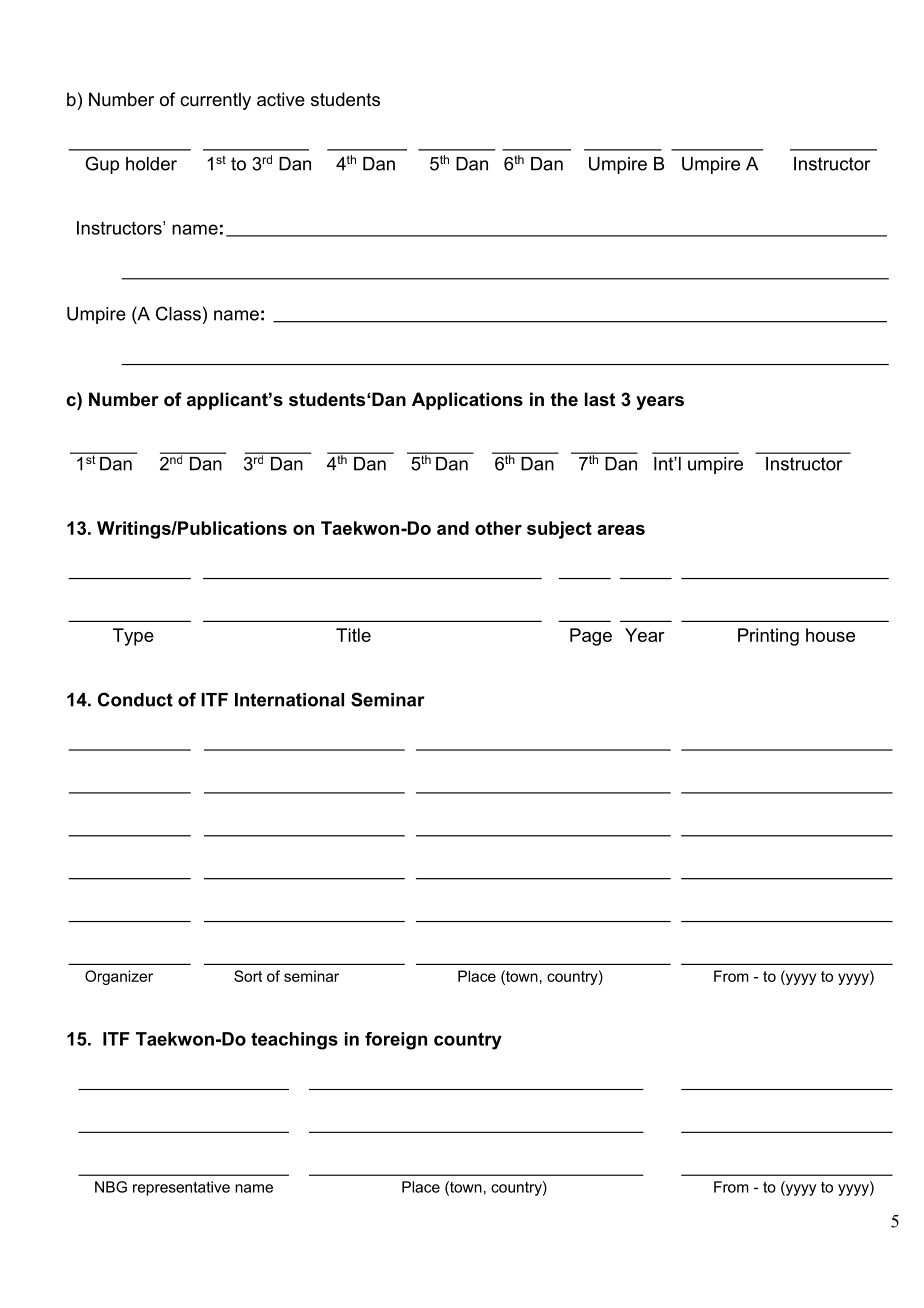  I want to click on house, so click(830, 635).
